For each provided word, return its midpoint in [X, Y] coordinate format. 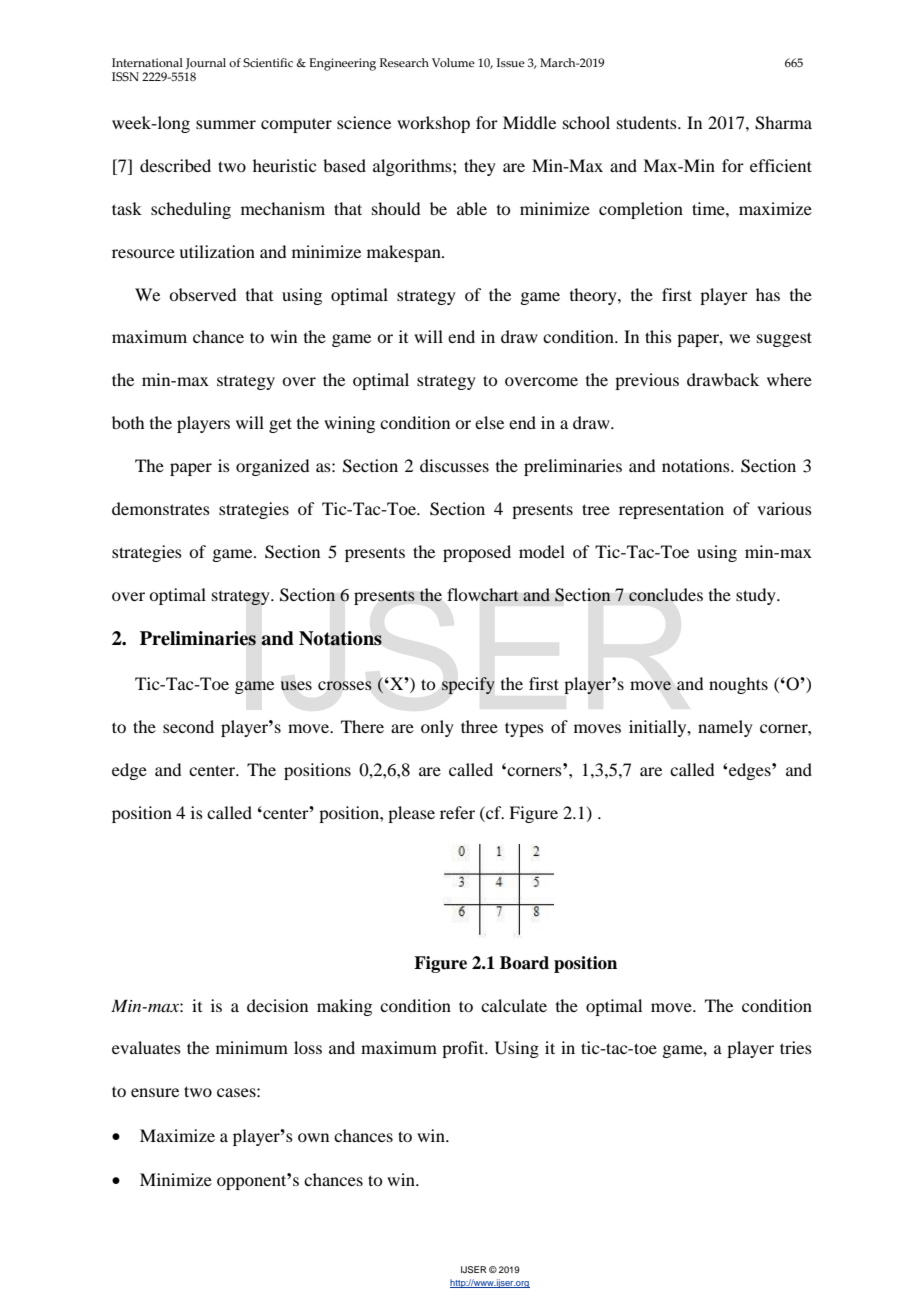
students [648, 122]
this [658, 336]
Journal [206, 64]
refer [457, 812]
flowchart [483, 595]
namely [725, 728]
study [757, 596]
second [188, 726]
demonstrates [161, 508]
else [489, 422]
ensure [155, 1092]
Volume [453, 62]
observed [202, 294]
